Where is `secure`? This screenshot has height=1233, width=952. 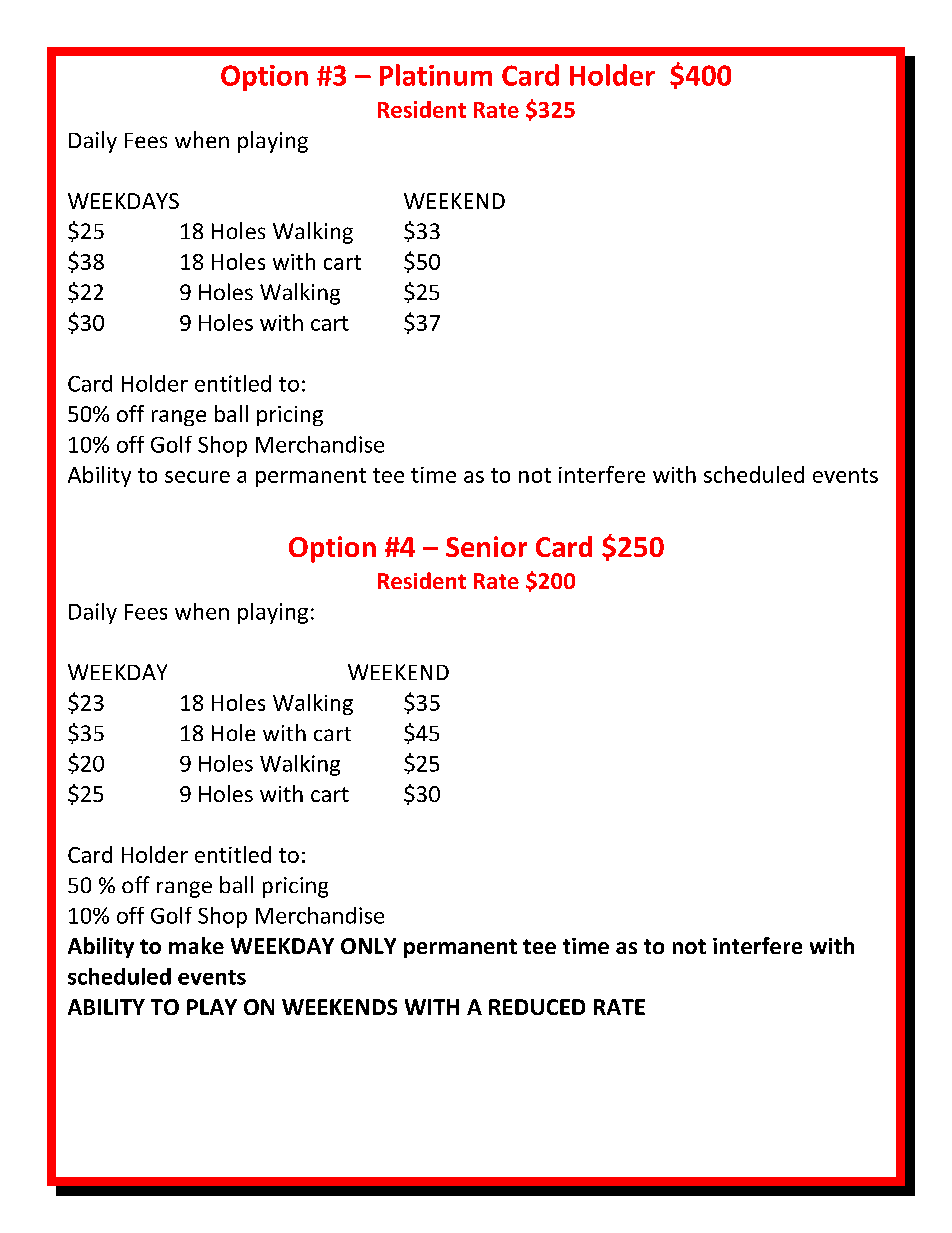
secure is located at coordinates (197, 477).
